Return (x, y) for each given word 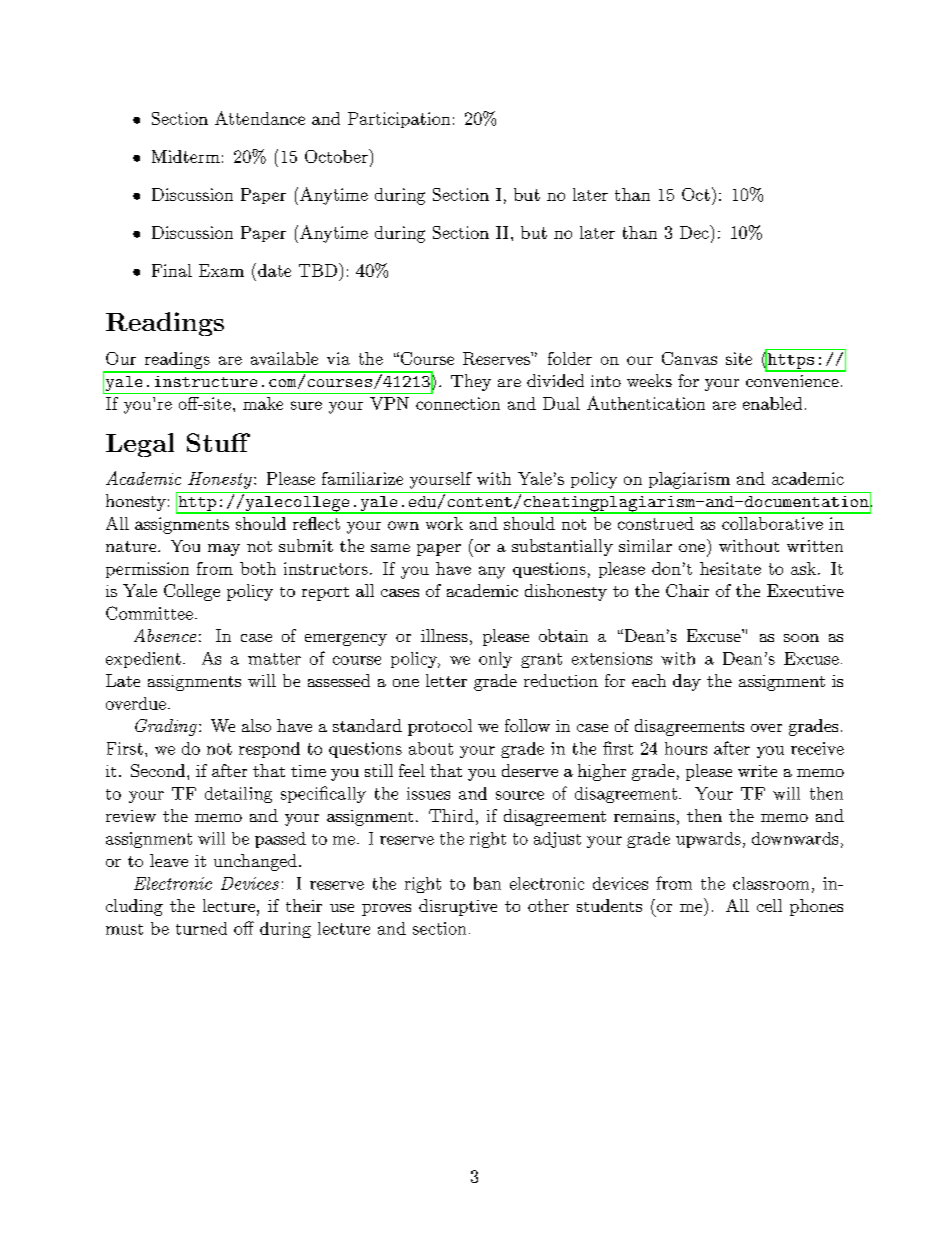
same (390, 548)
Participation (399, 120)
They (471, 382)
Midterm (186, 156)
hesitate (730, 568)
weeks (649, 380)
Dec (695, 232)
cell (769, 905)
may (224, 550)
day (687, 682)
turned (201, 928)
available (284, 358)
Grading (166, 727)
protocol (440, 727)
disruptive (458, 907)
